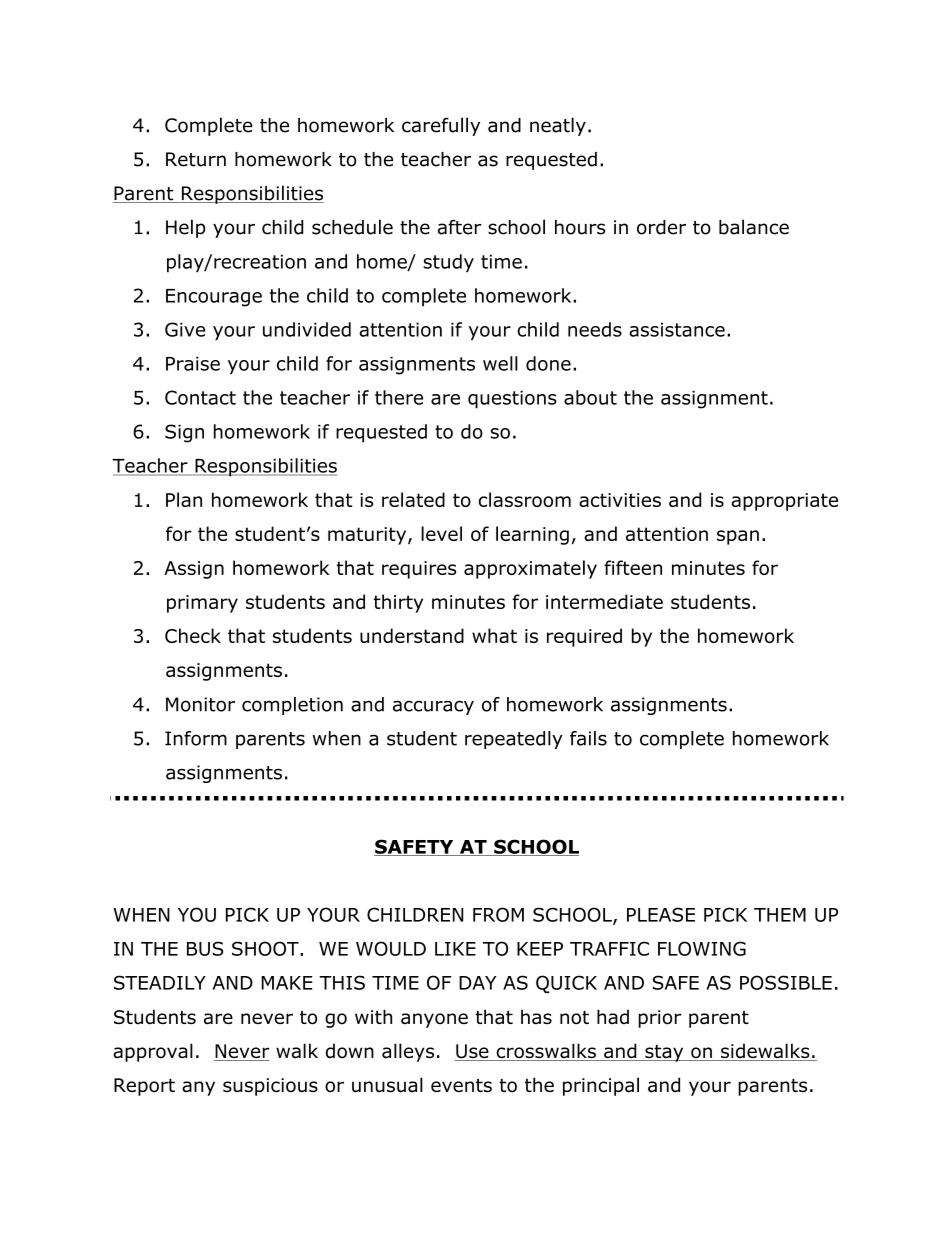  Describe the element at coordinates (754, 227) in the page. I see `balance` at that location.
